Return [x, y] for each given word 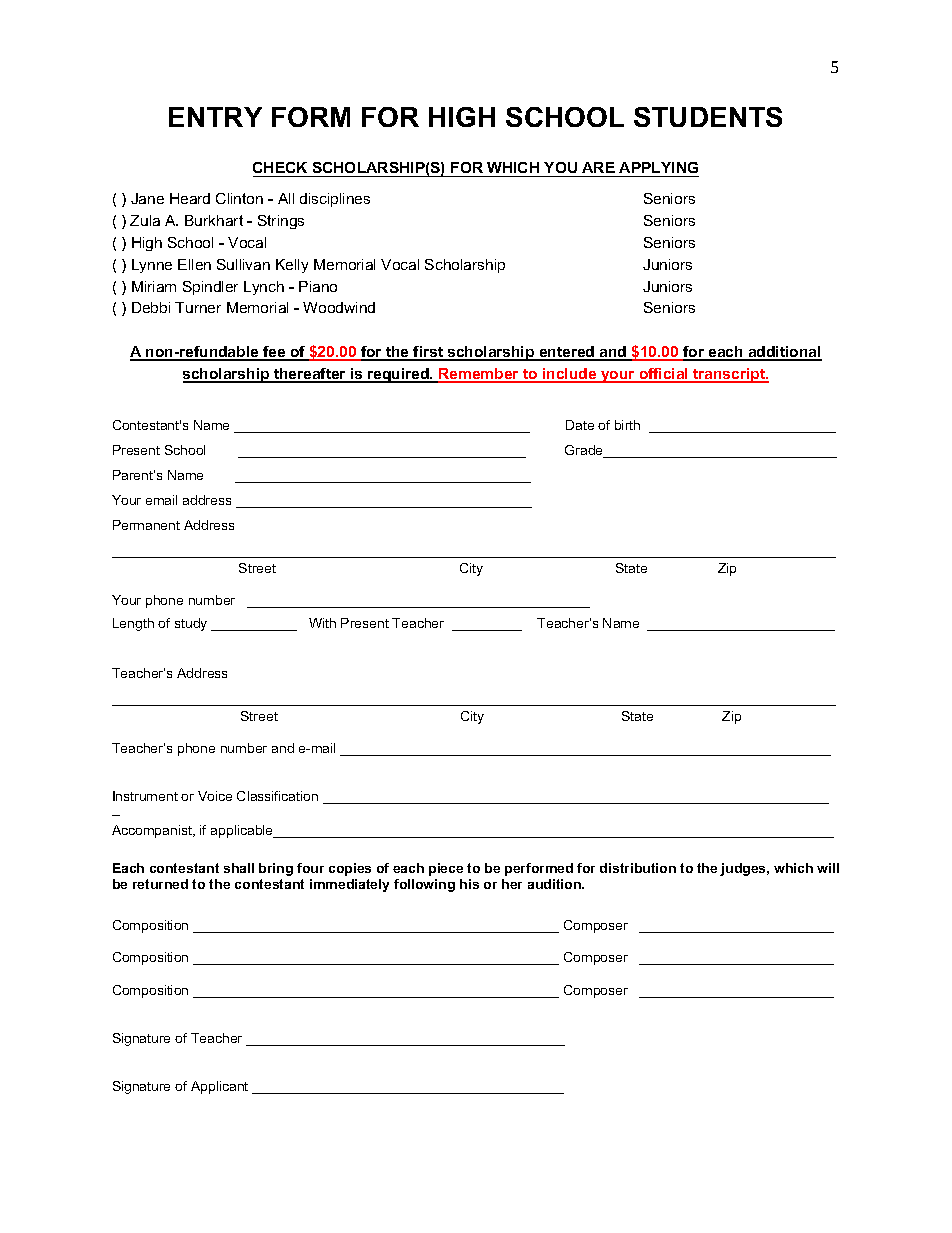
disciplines [335, 200]
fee [274, 353]
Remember [479, 375]
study [191, 624]
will [828, 868]
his [469, 884]
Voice [215, 796]
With [322, 623]
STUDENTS [708, 117]
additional [784, 353]
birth [627, 425]
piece [446, 869]
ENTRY [215, 117]
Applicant [219, 1087]
